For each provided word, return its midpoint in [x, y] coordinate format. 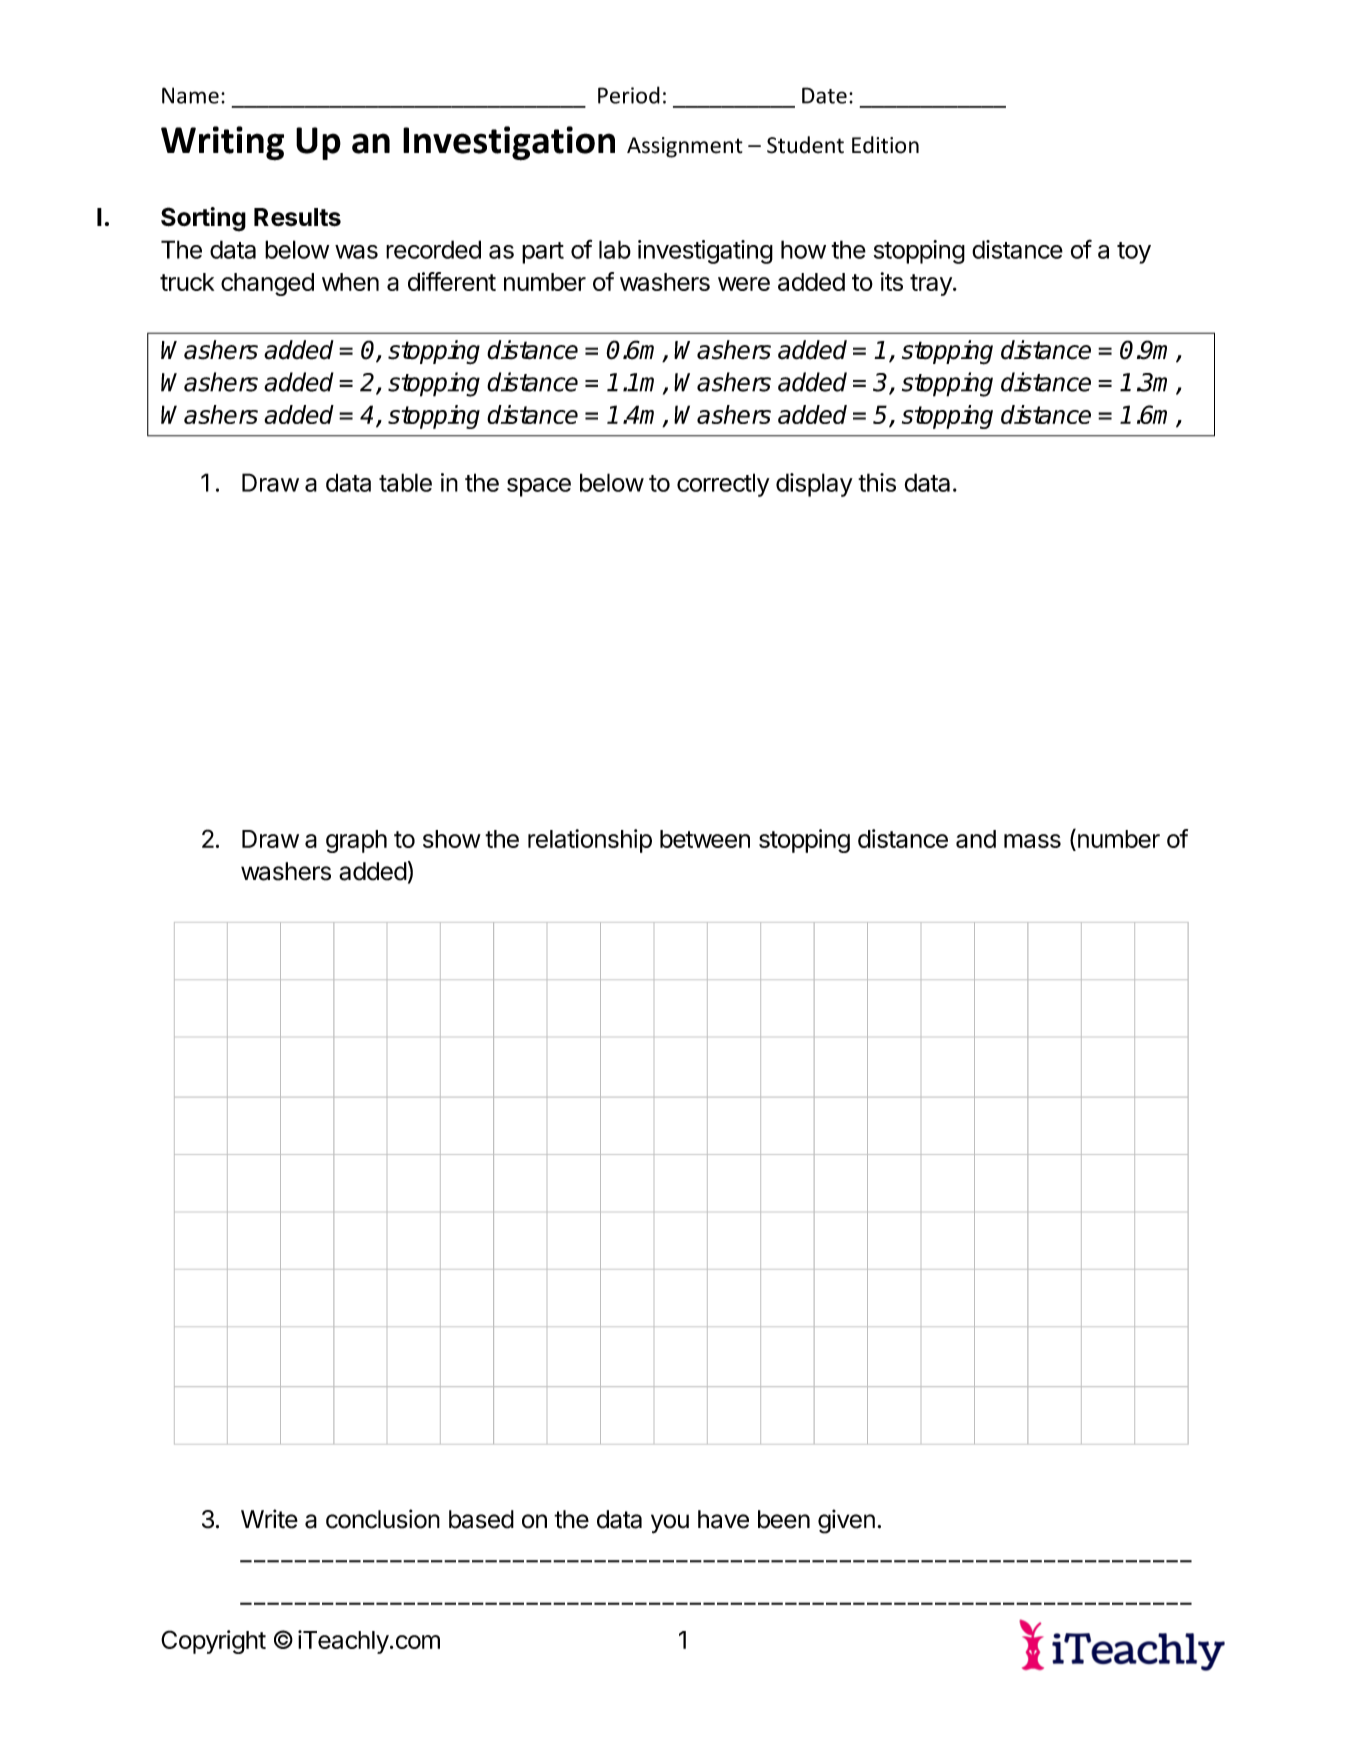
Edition [885, 145]
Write [269, 1519]
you [670, 1524]
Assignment [685, 147]
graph [356, 841]
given [846, 1521]
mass [1032, 841]
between [705, 839]
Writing [222, 143]
